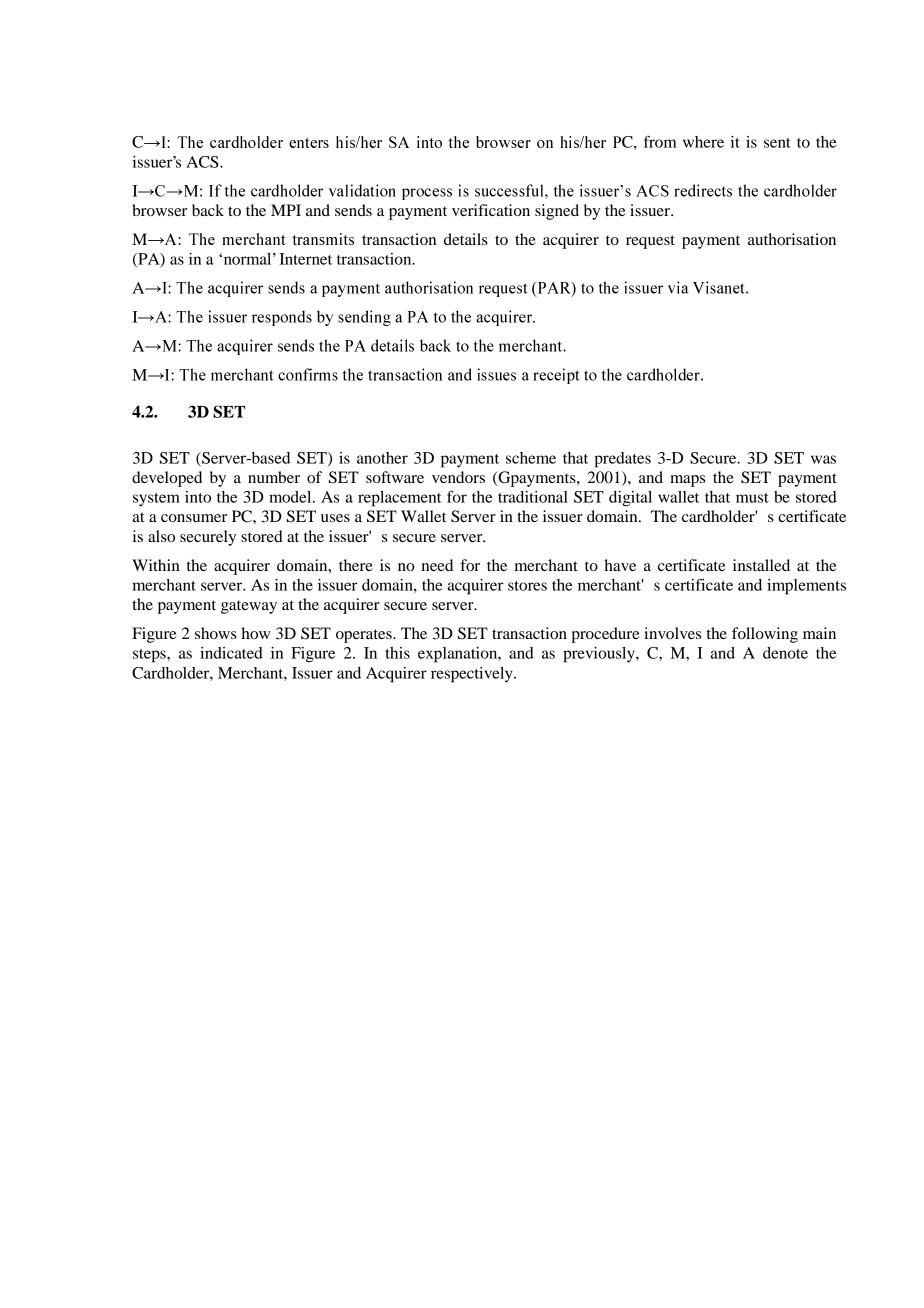 The width and height of the document is (924, 1308). Describe the element at coordinates (777, 143) in the document. I see `sent` at that location.
